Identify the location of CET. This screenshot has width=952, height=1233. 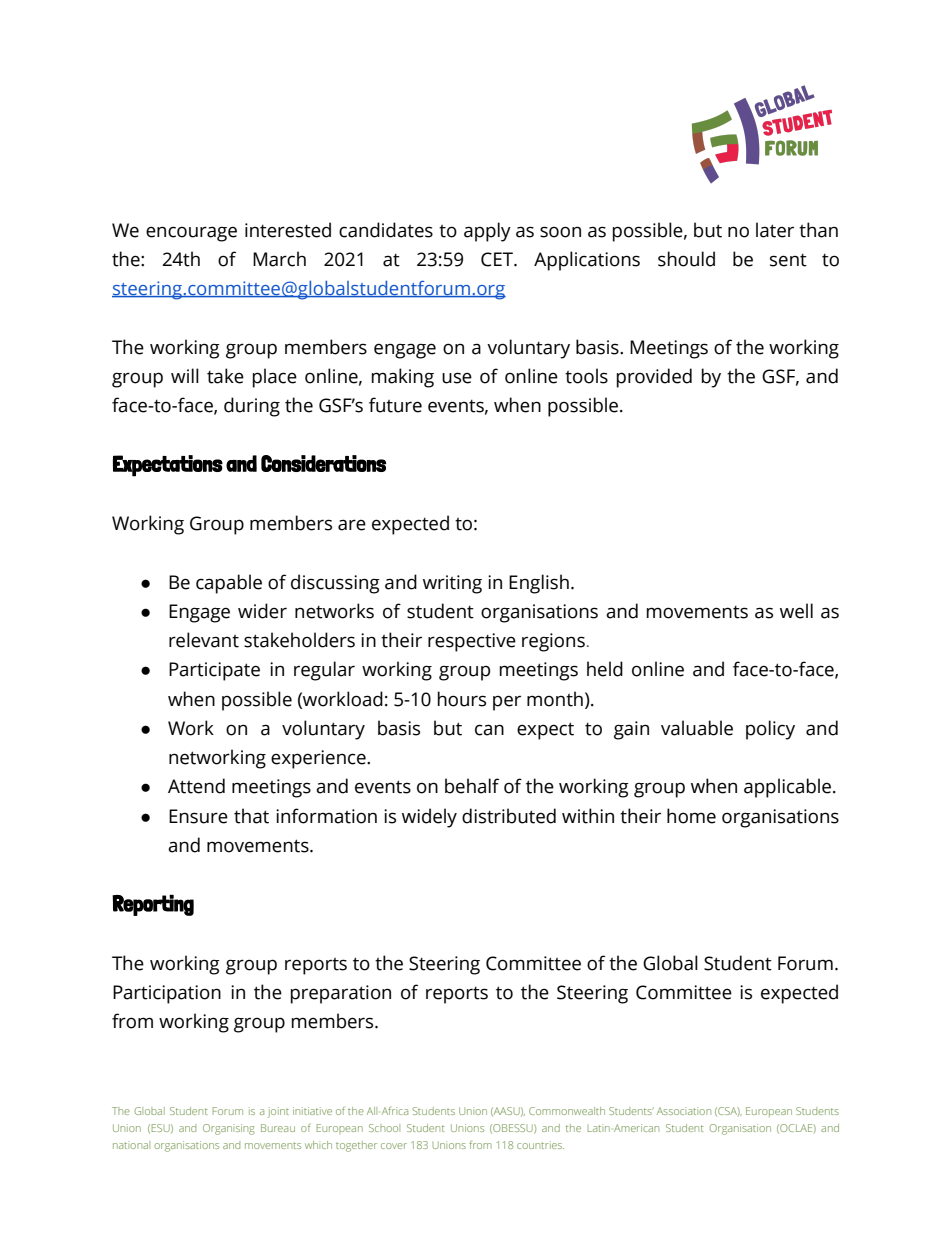
(498, 259).
